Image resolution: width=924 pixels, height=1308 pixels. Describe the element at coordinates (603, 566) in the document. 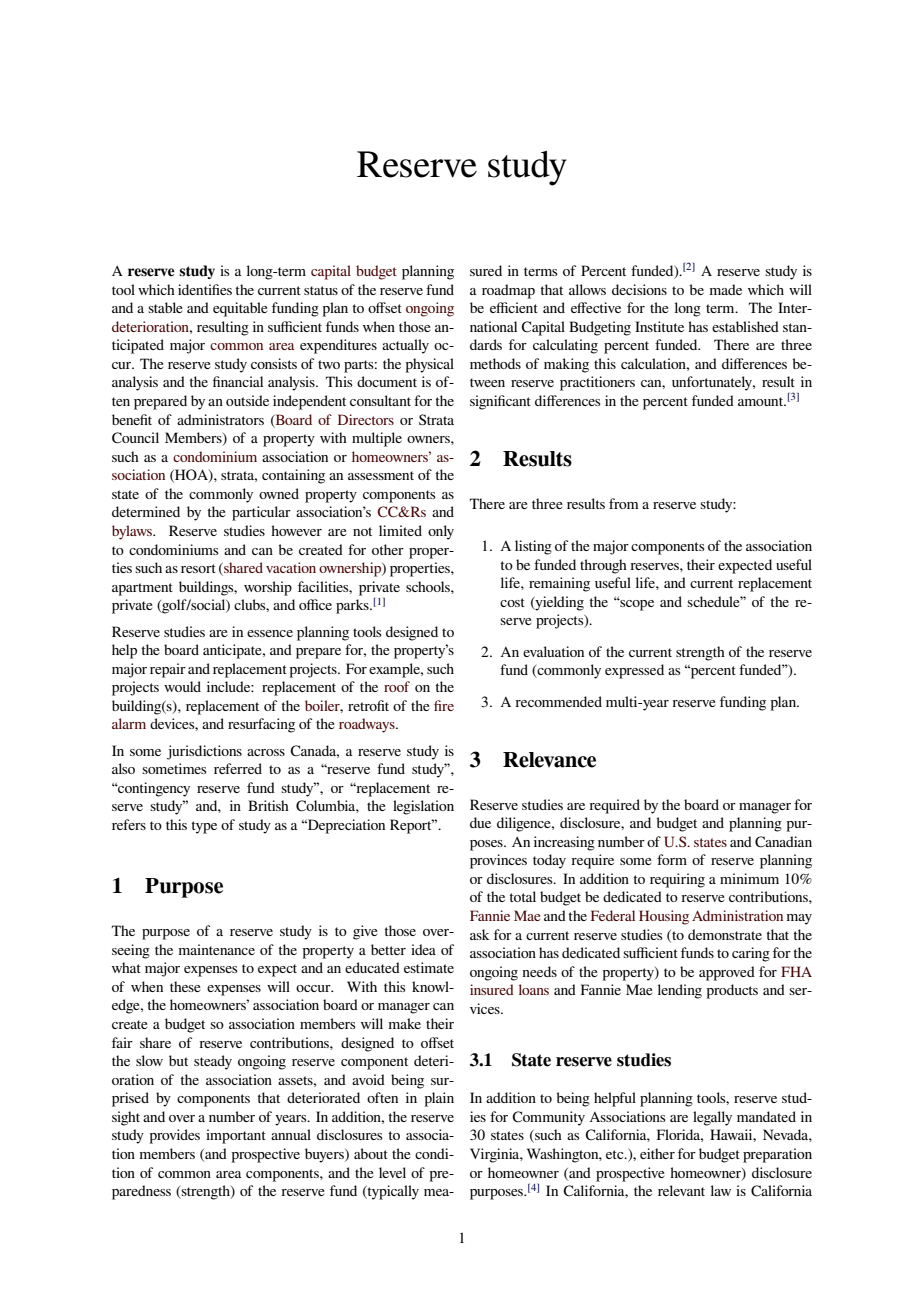

I see `through` at that location.
